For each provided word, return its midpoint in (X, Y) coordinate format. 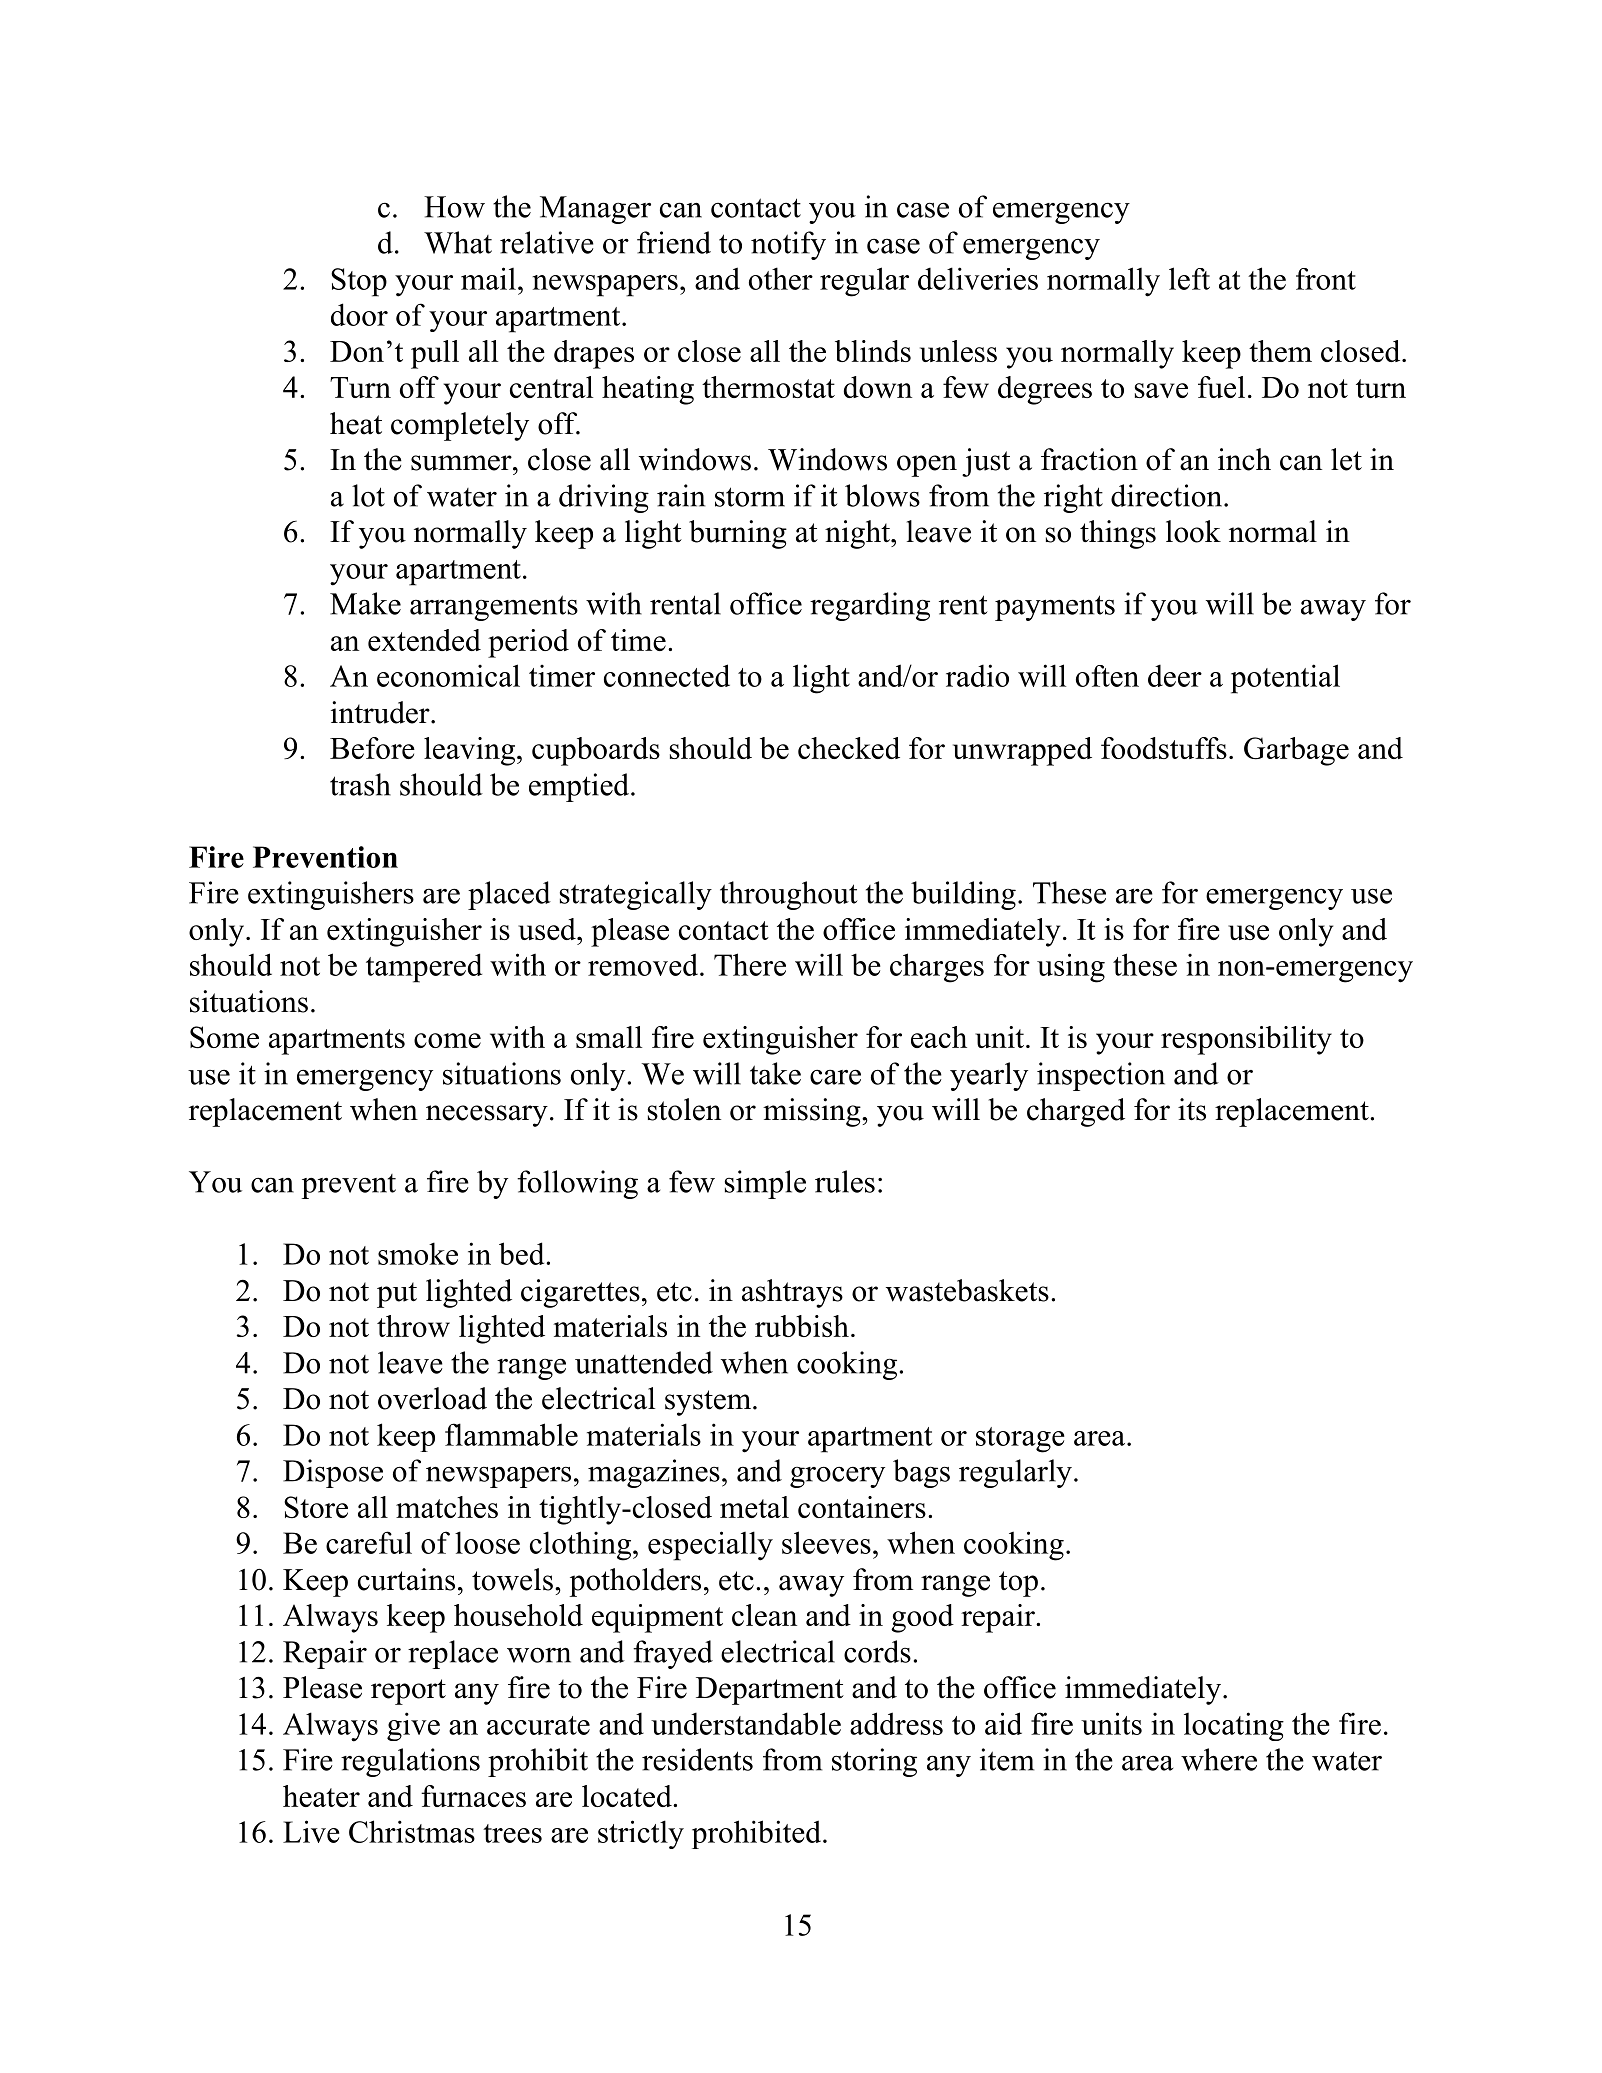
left (1189, 278)
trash (360, 784)
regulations (410, 1762)
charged (1076, 1112)
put (397, 1295)
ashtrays (792, 1293)
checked (849, 748)
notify (788, 245)
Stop (359, 282)
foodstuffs (1164, 748)
